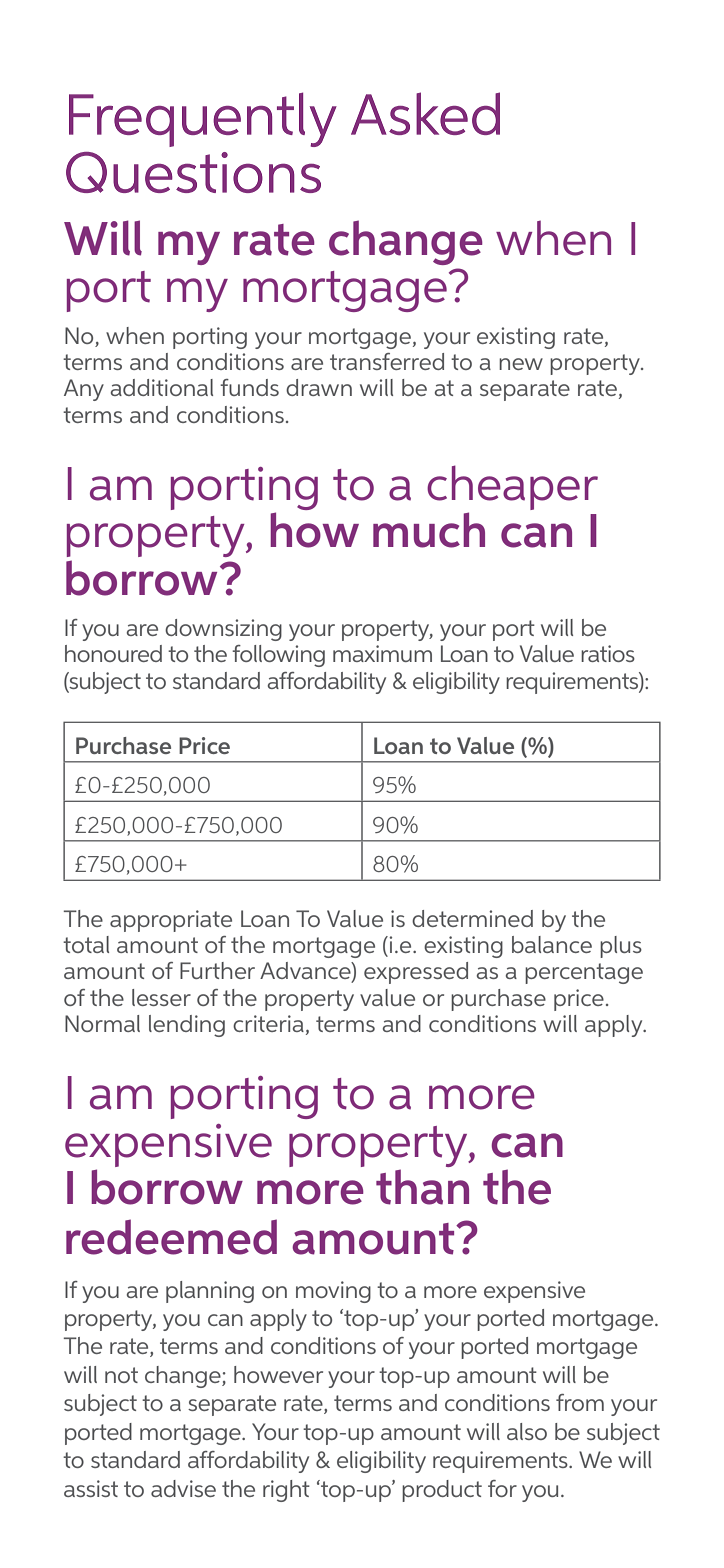 Image resolution: width=724 pixels, height=1568 pixels. Describe the element at coordinates (193, 172) in the screenshot. I see `Questions` at that location.
